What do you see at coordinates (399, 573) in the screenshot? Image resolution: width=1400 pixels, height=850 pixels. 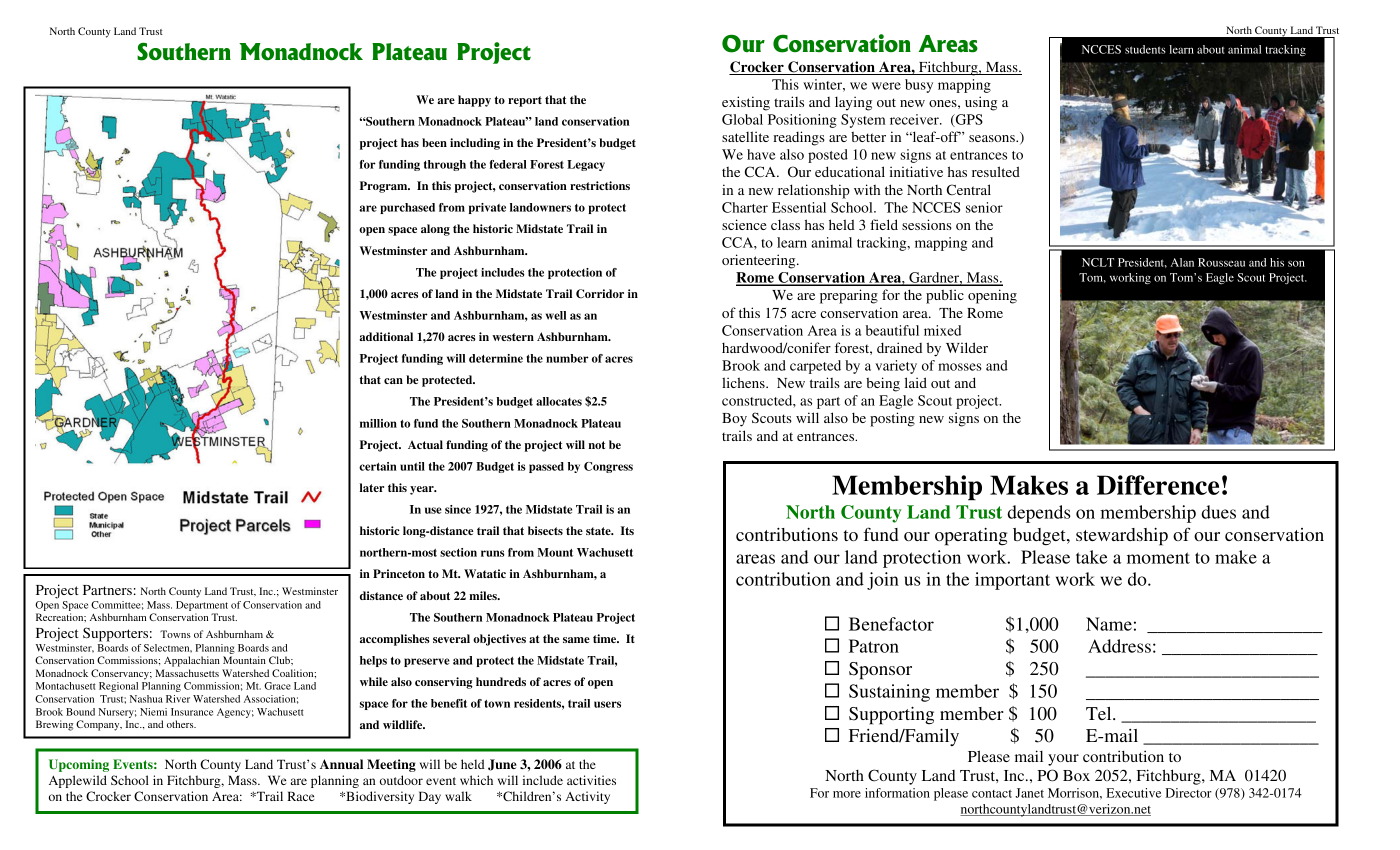 I see `Princeton` at bounding box center [399, 573].
